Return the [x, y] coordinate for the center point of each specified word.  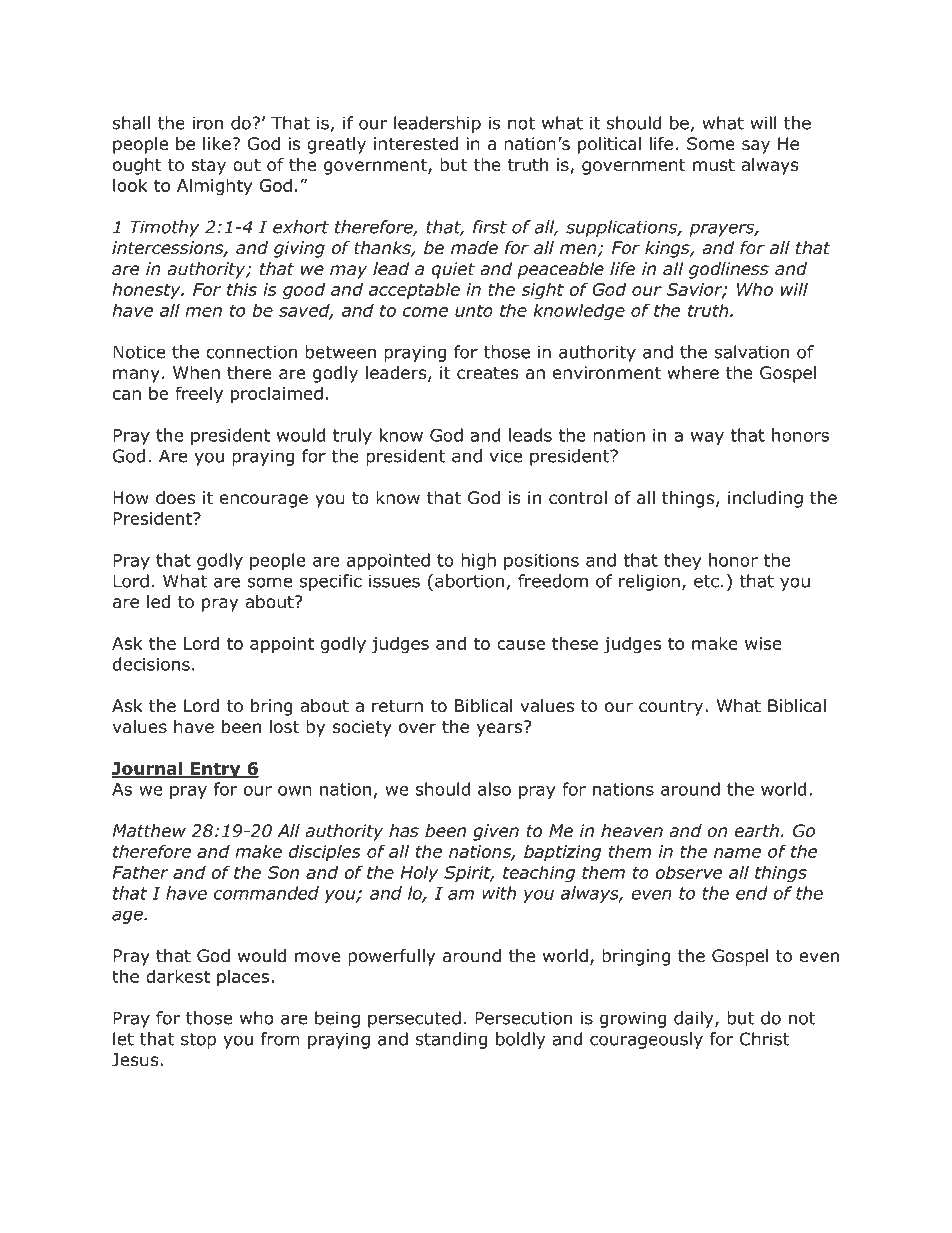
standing [451, 1040]
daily [695, 1019]
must [714, 165]
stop [198, 1041]
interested [416, 144]
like [217, 143]
